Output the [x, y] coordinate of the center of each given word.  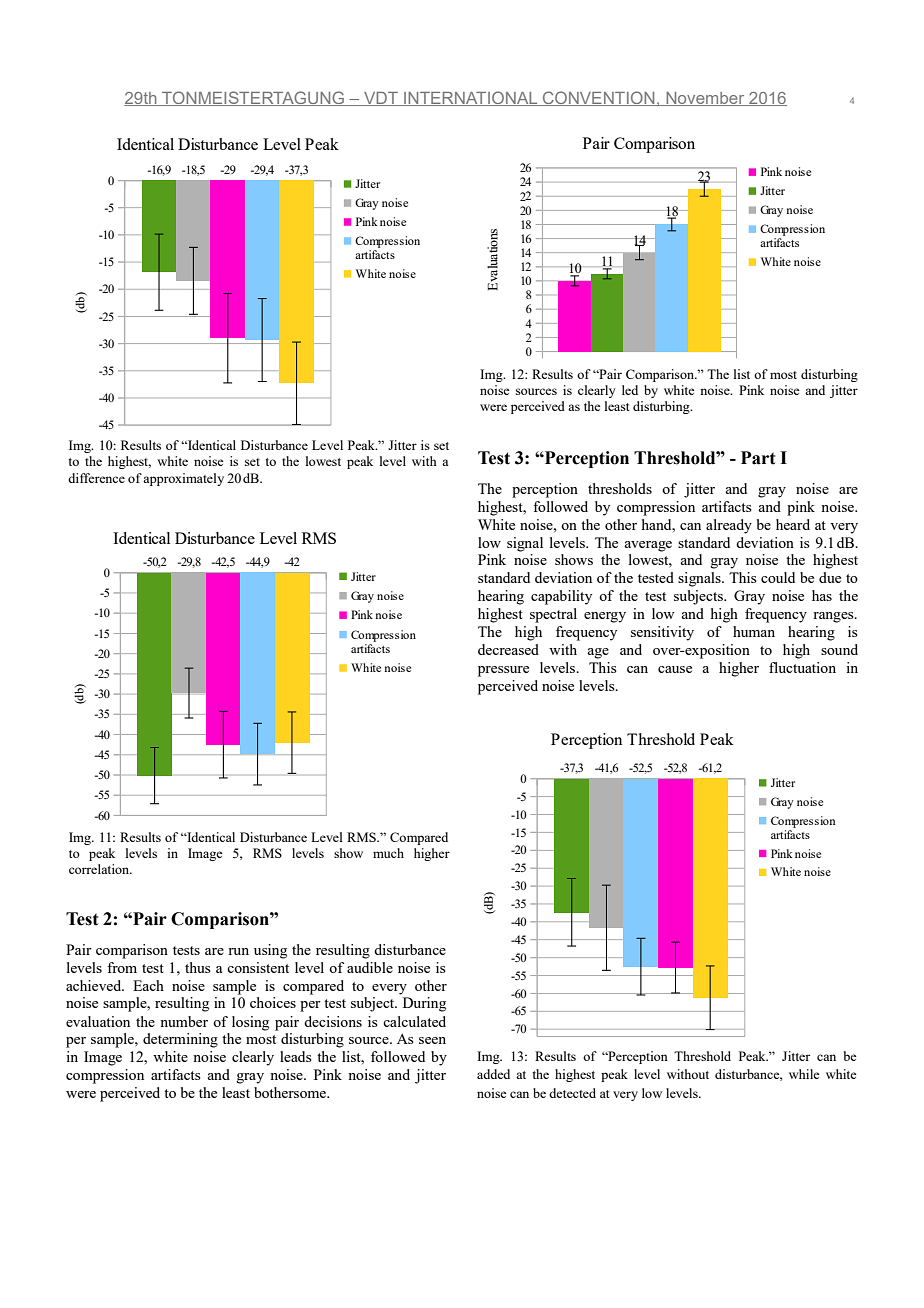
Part [758, 458]
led [630, 390]
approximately [183, 479]
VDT [381, 99]
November [705, 99]
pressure [503, 671]
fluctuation [802, 667]
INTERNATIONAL [471, 98]
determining [180, 1040]
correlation [100, 869]
